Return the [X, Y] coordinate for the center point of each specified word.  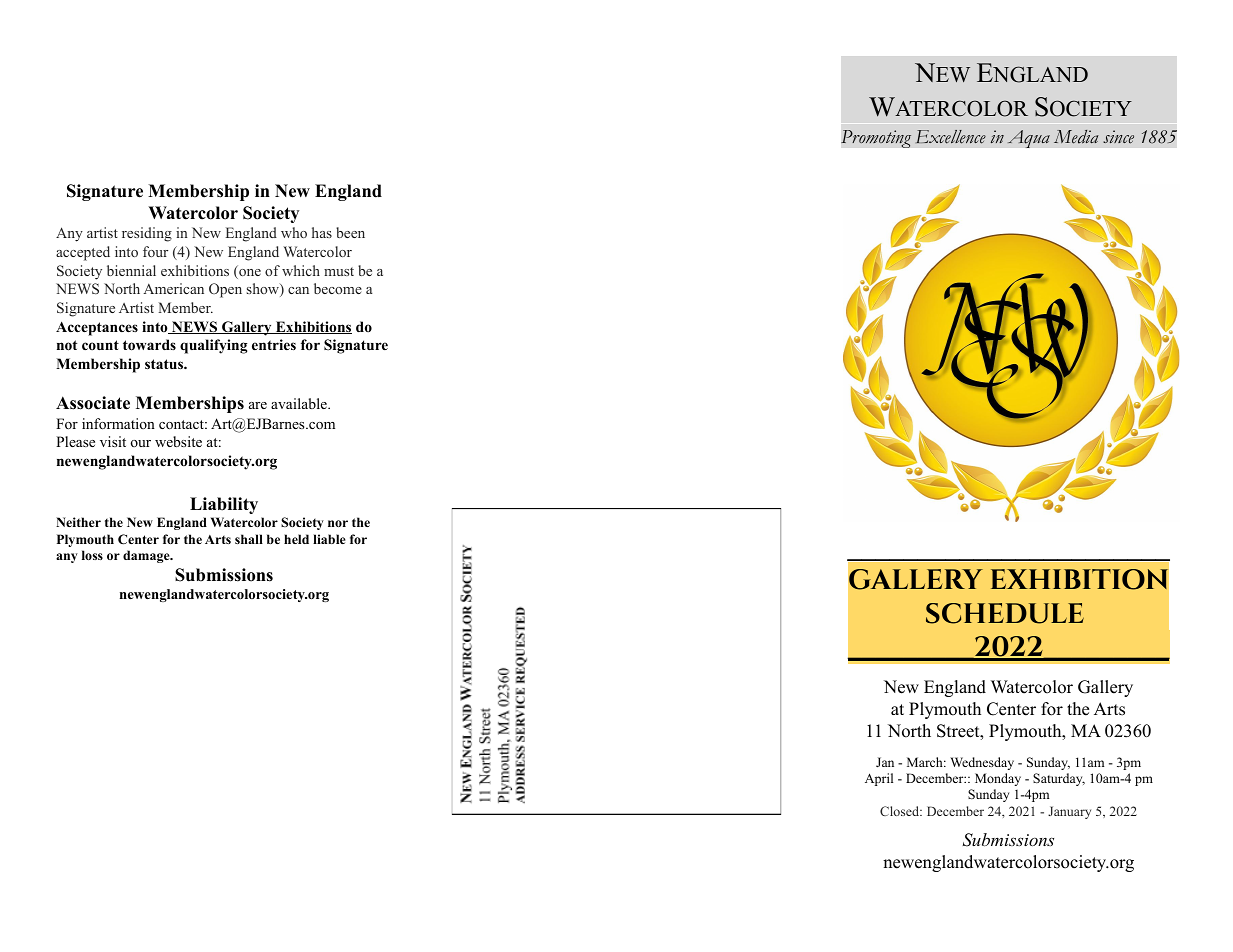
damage [147, 556]
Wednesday [982, 763]
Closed [901, 811]
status [165, 364]
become [338, 288]
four [155, 251]
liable [329, 539]
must [339, 271]
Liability [224, 505]
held [296, 539]
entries [274, 344]
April [879, 779]
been [350, 232]
